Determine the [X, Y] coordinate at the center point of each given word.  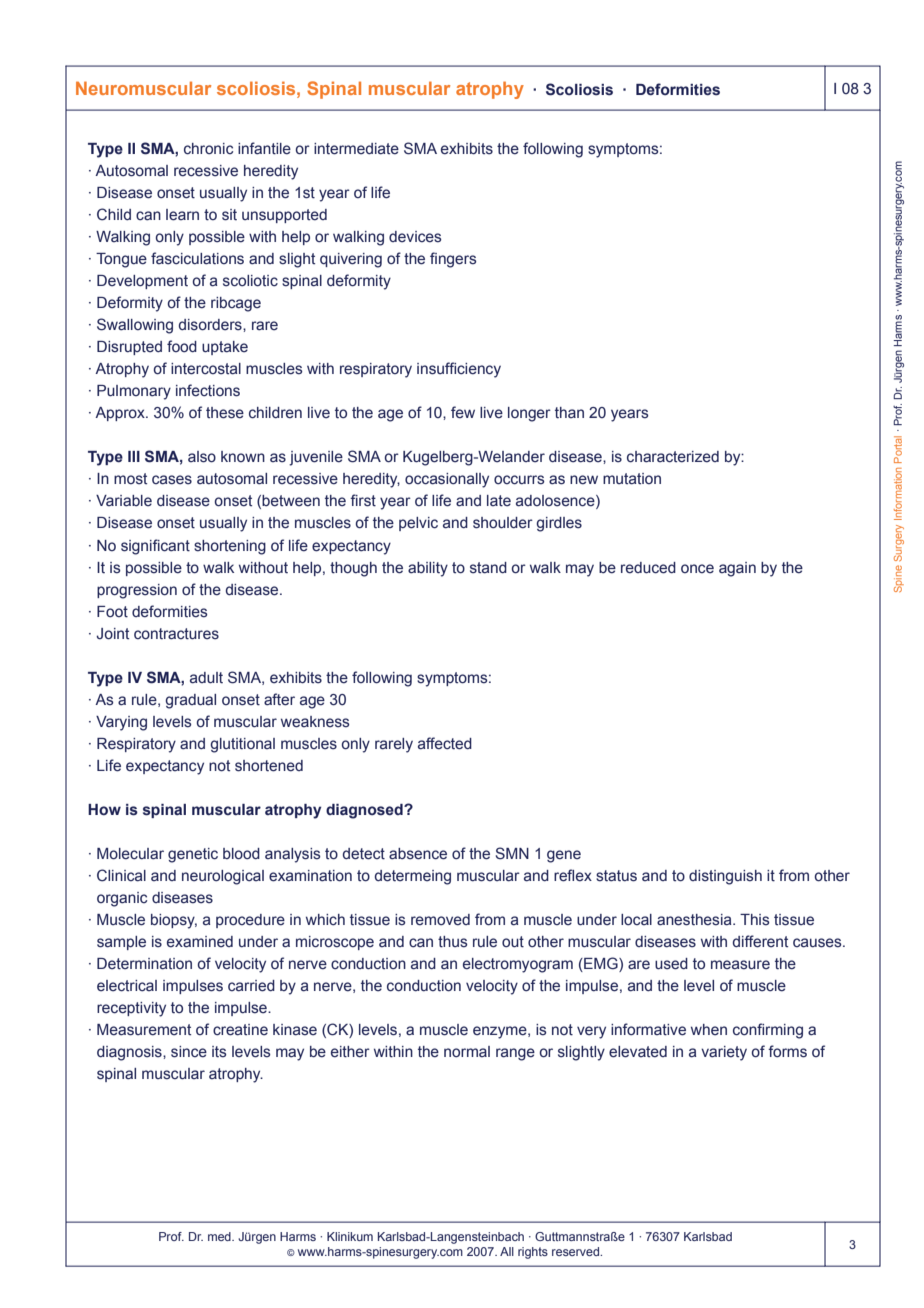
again [737, 569]
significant [155, 547]
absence [418, 854]
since [189, 1052]
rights [533, 1253]
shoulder [503, 523]
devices [415, 237]
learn [182, 215]
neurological [223, 877]
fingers [453, 260]
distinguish [725, 877]
